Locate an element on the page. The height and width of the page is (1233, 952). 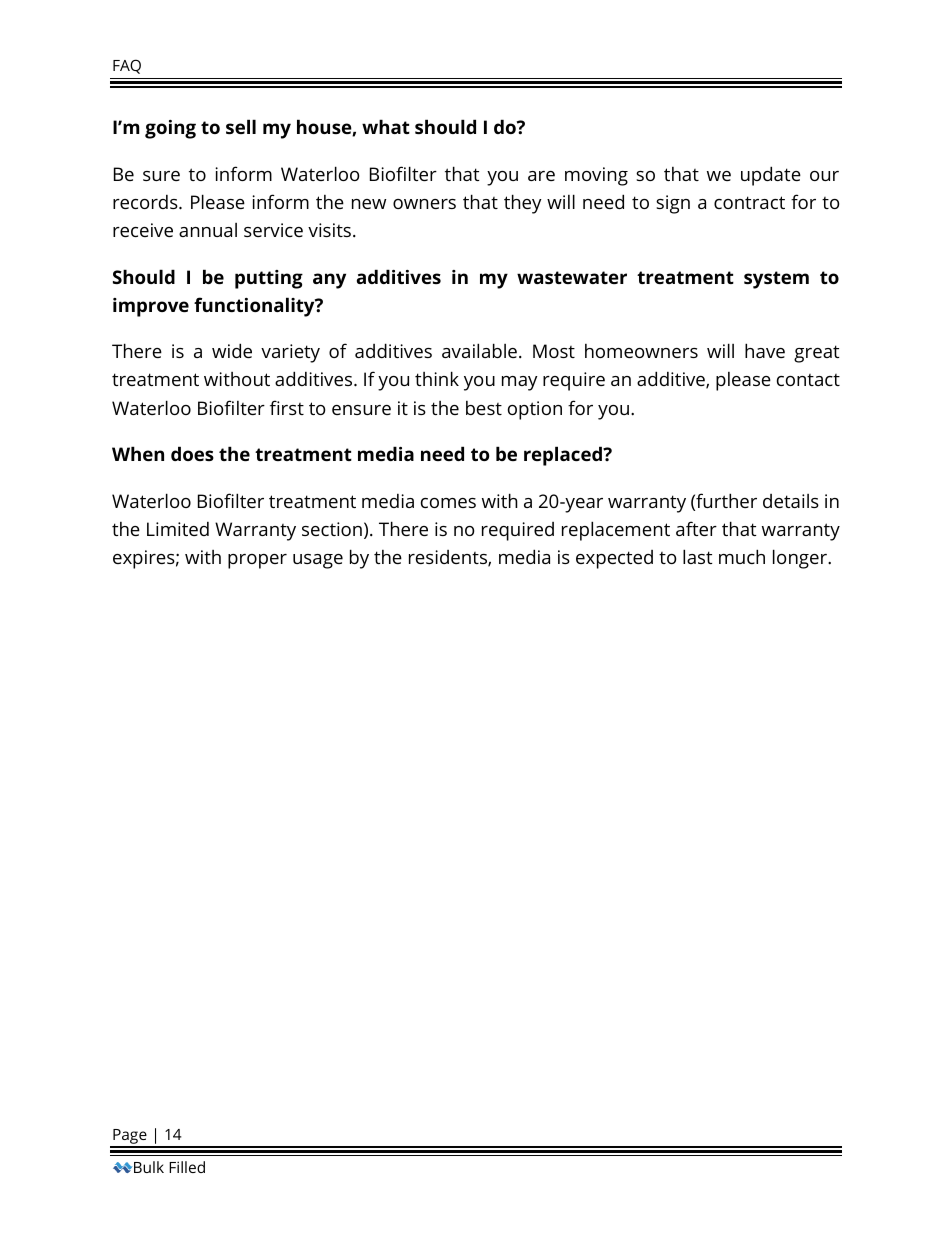
expected is located at coordinates (614, 559).
